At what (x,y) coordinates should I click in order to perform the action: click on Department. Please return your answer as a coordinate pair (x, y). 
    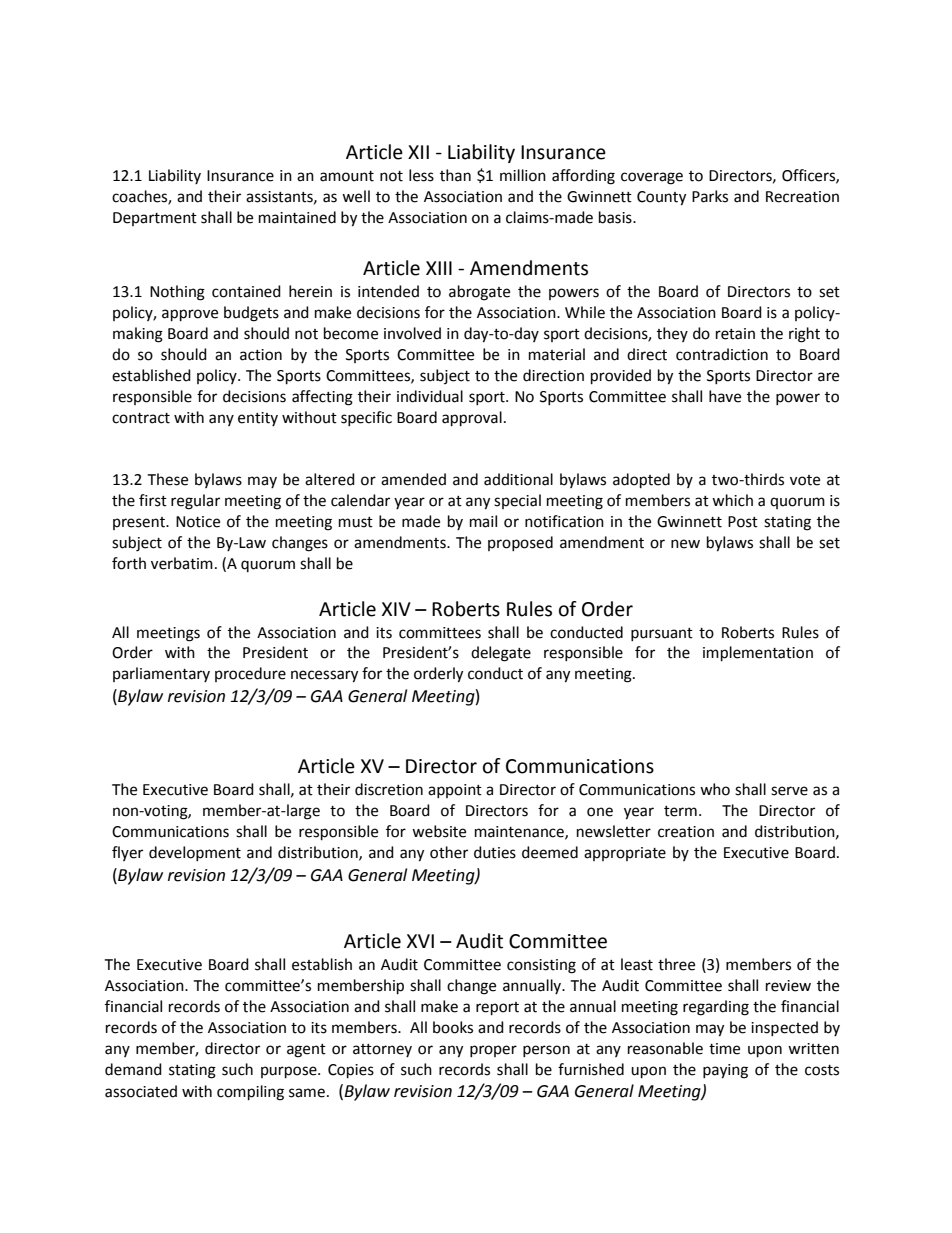
    Looking at the image, I should click on (155, 219).
